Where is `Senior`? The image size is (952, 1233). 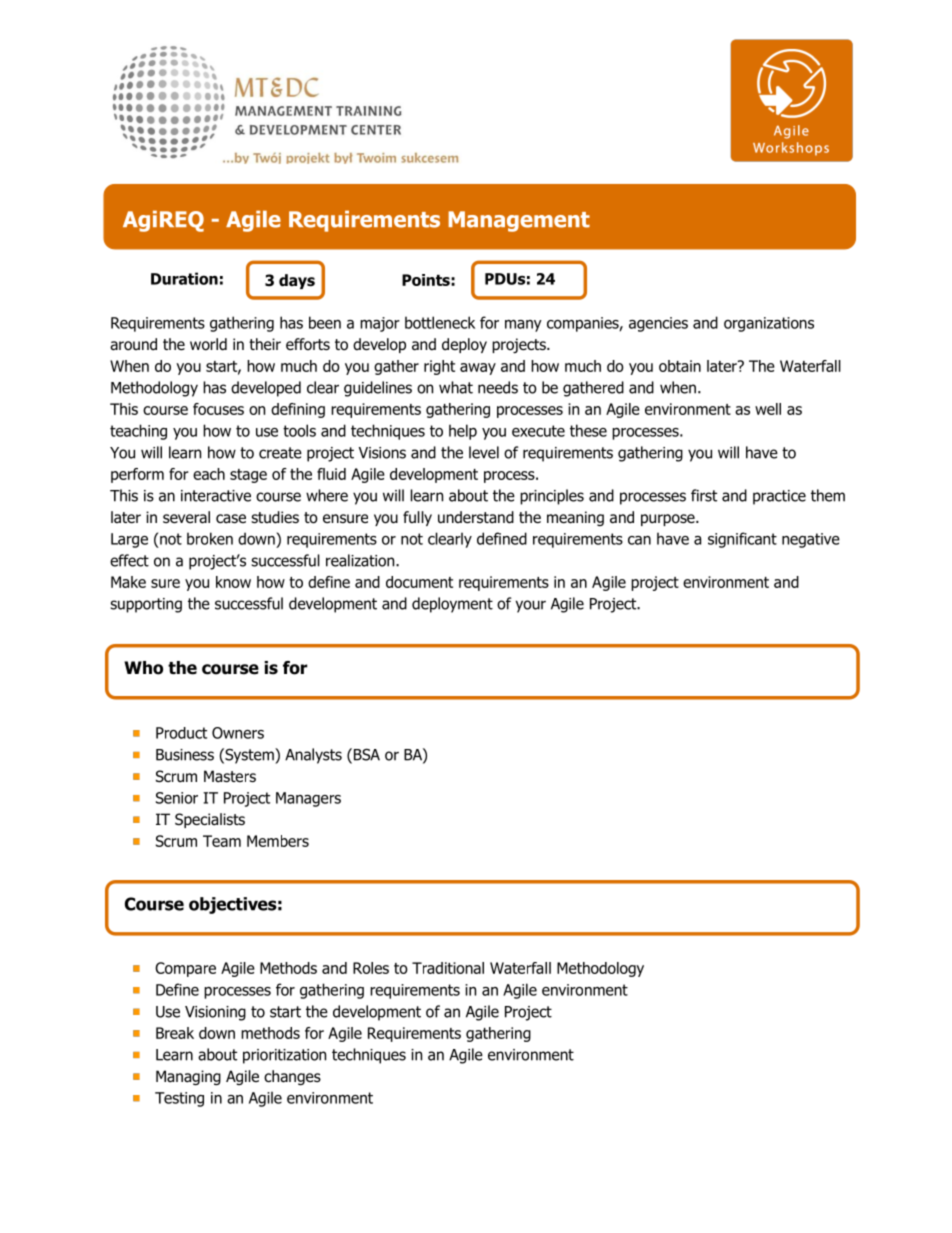 Senior is located at coordinates (177, 798).
